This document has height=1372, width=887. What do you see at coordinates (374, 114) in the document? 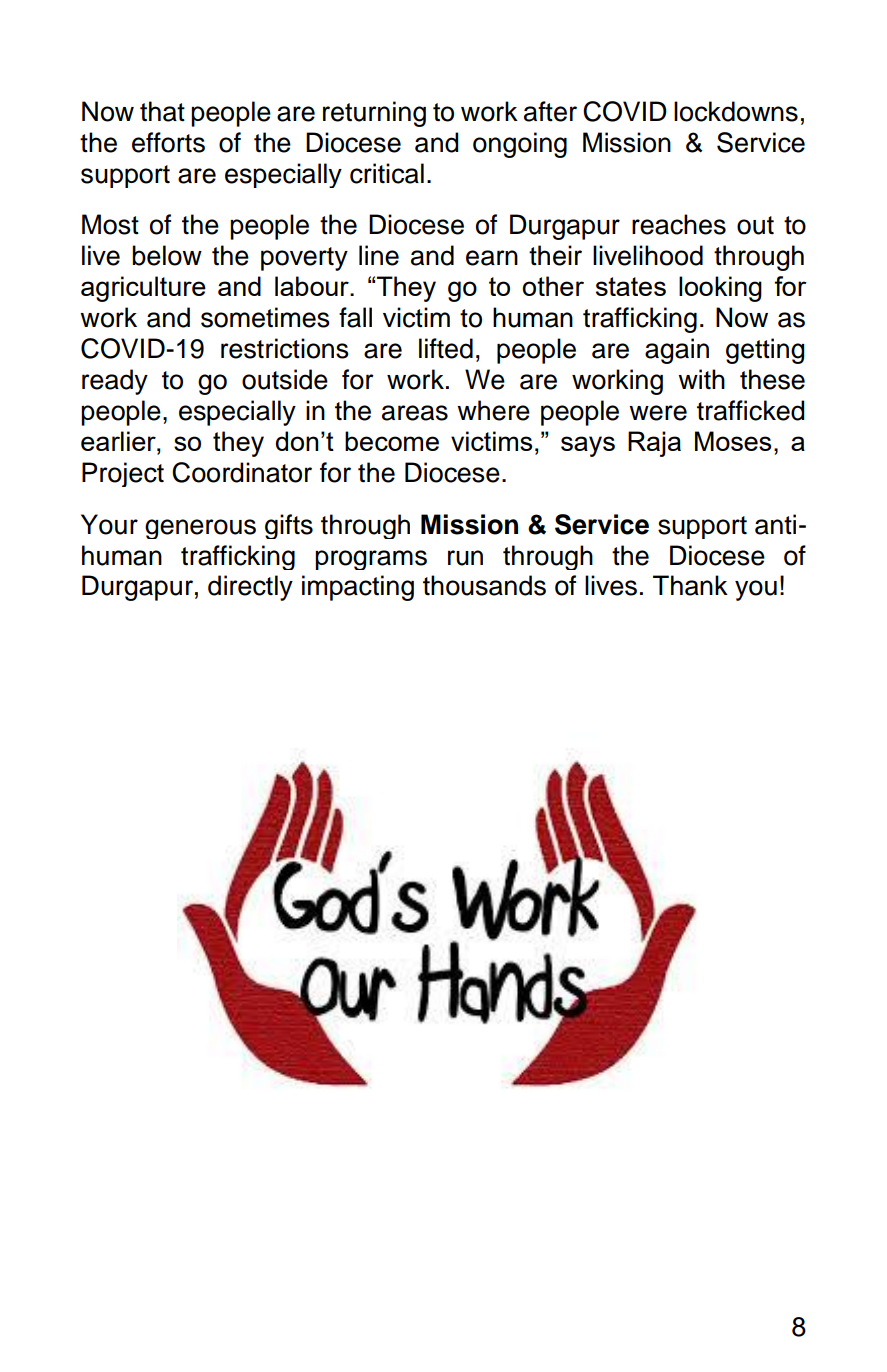
I see `returning` at bounding box center [374, 114].
